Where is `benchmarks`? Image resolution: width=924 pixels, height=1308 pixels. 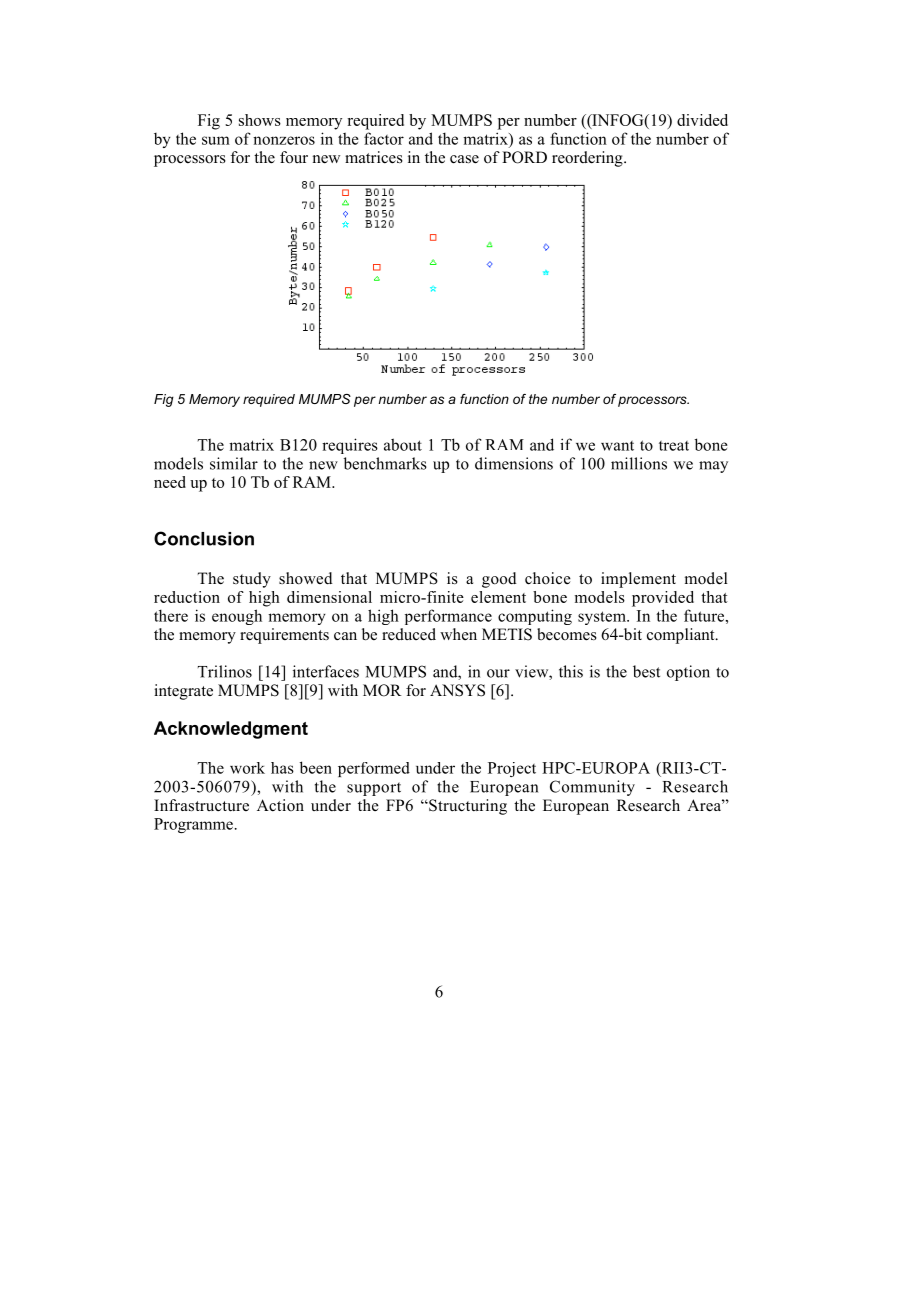 benchmarks is located at coordinates (385, 463).
